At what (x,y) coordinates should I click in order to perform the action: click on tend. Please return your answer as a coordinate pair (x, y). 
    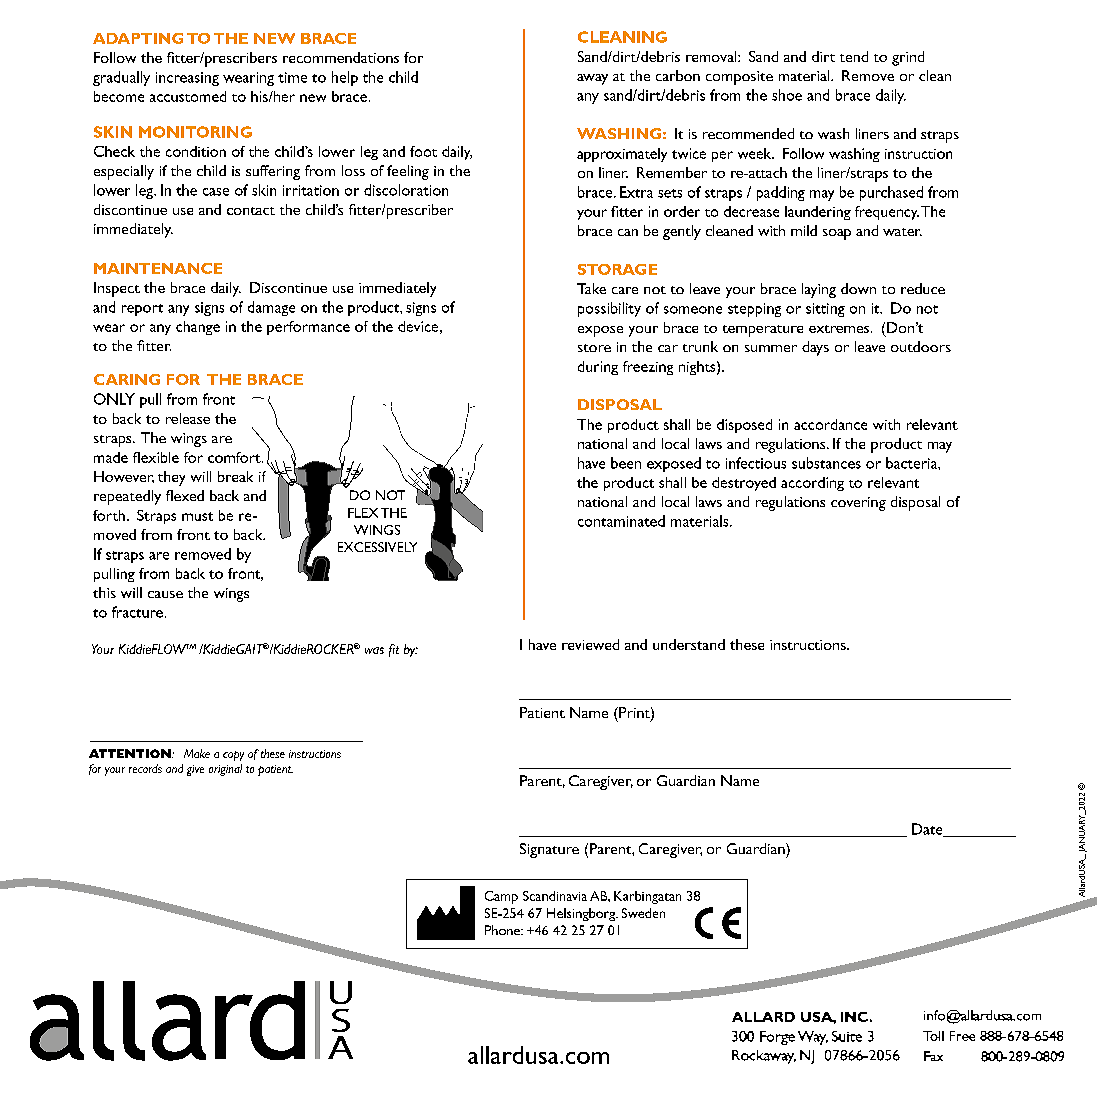
    Looking at the image, I should click on (854, 56).
